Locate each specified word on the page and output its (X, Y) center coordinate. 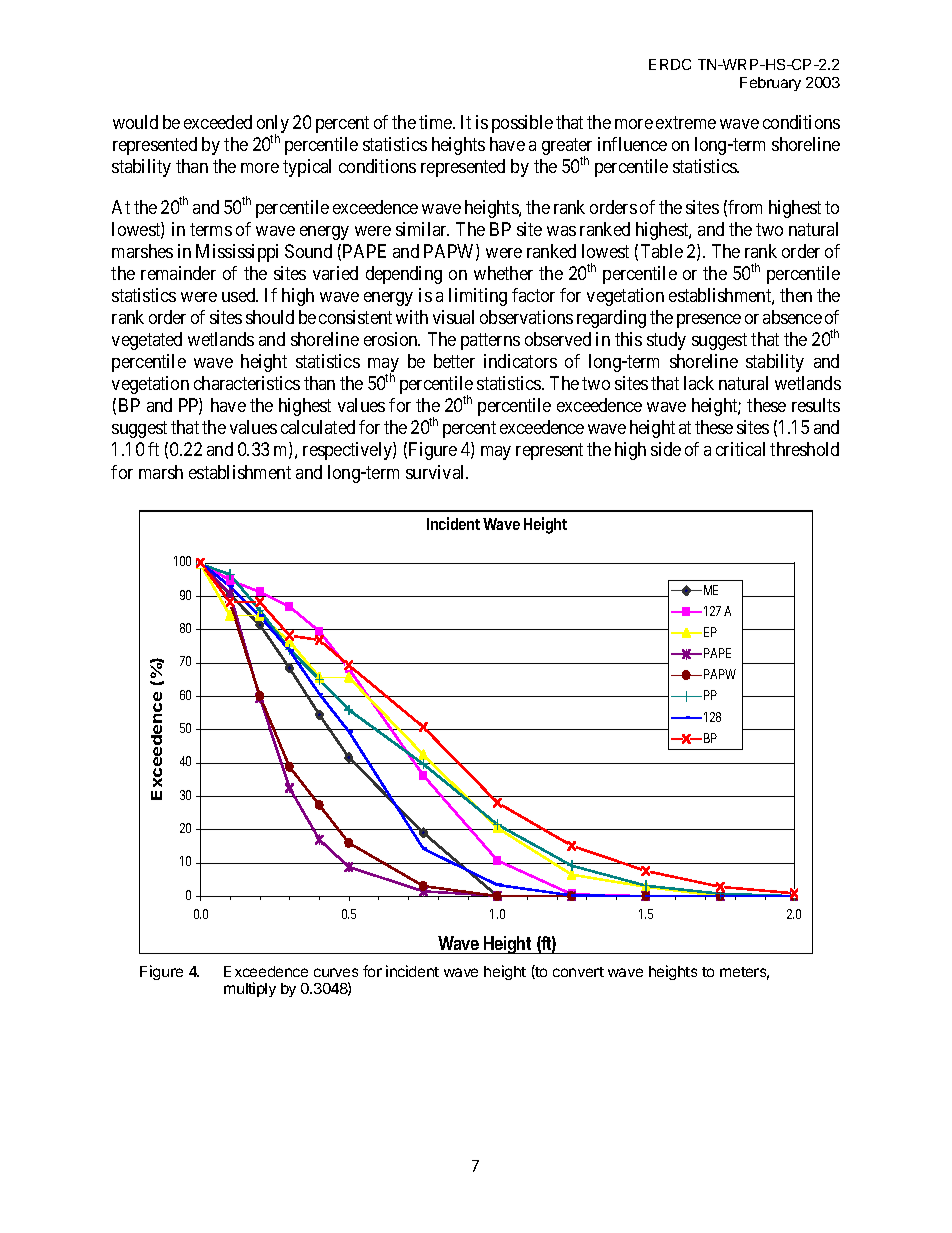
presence (709, 321)
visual (453, 317)
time (436, 122)
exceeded (218, 122)
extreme (686, 122)
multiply (250, 989)
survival (437, 472)
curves (336, 972)
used (240, 295)
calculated (318, 427)
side (666, 449)
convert (578, 972)
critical (740, 449)
